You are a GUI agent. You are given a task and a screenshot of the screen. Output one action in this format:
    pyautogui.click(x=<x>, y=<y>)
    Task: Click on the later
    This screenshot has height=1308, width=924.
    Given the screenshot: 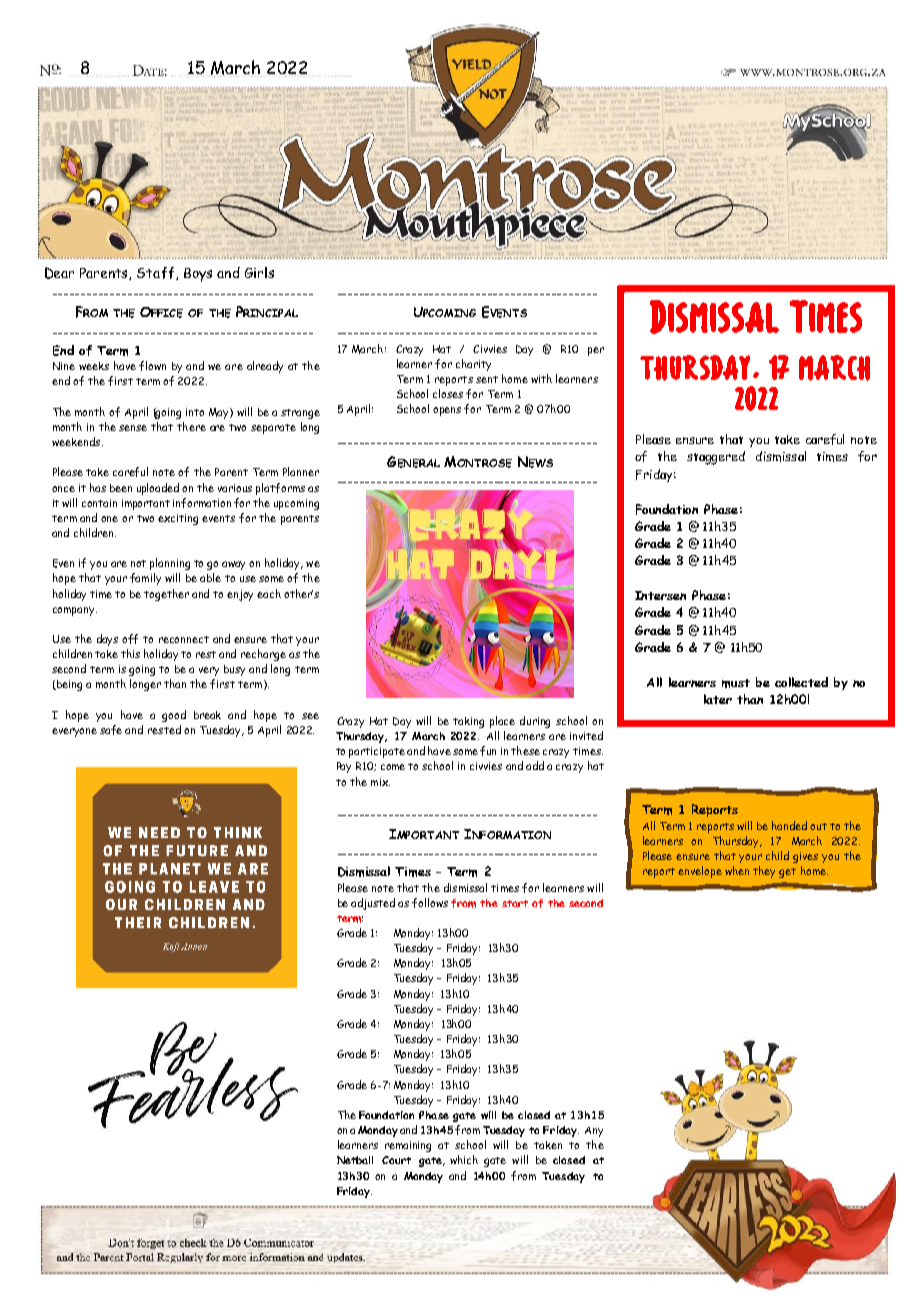 What is the action you would take?
    pyautogui.click(x=718, y=699)
